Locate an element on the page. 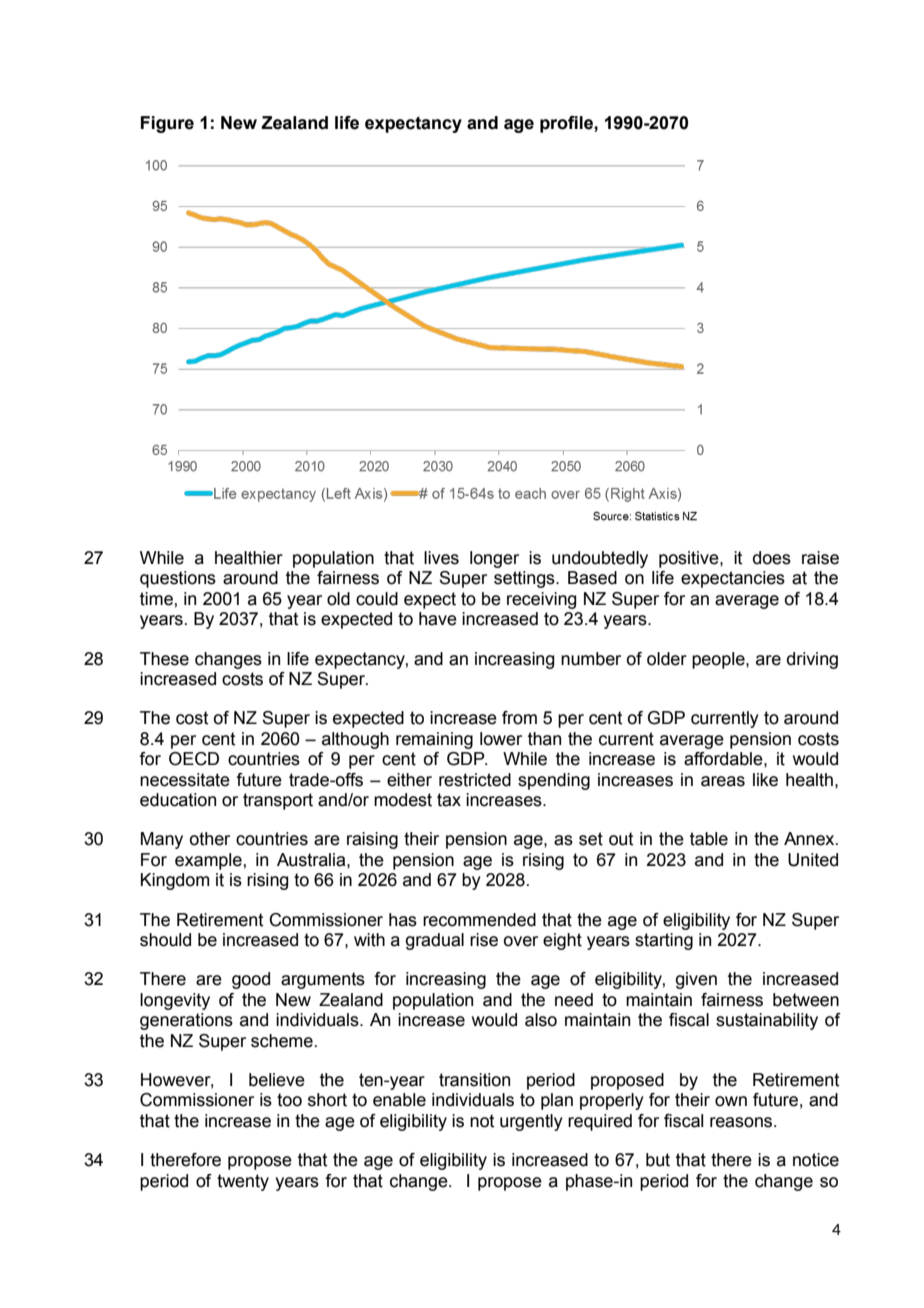  Figure is located at coordinates (167, 124).
